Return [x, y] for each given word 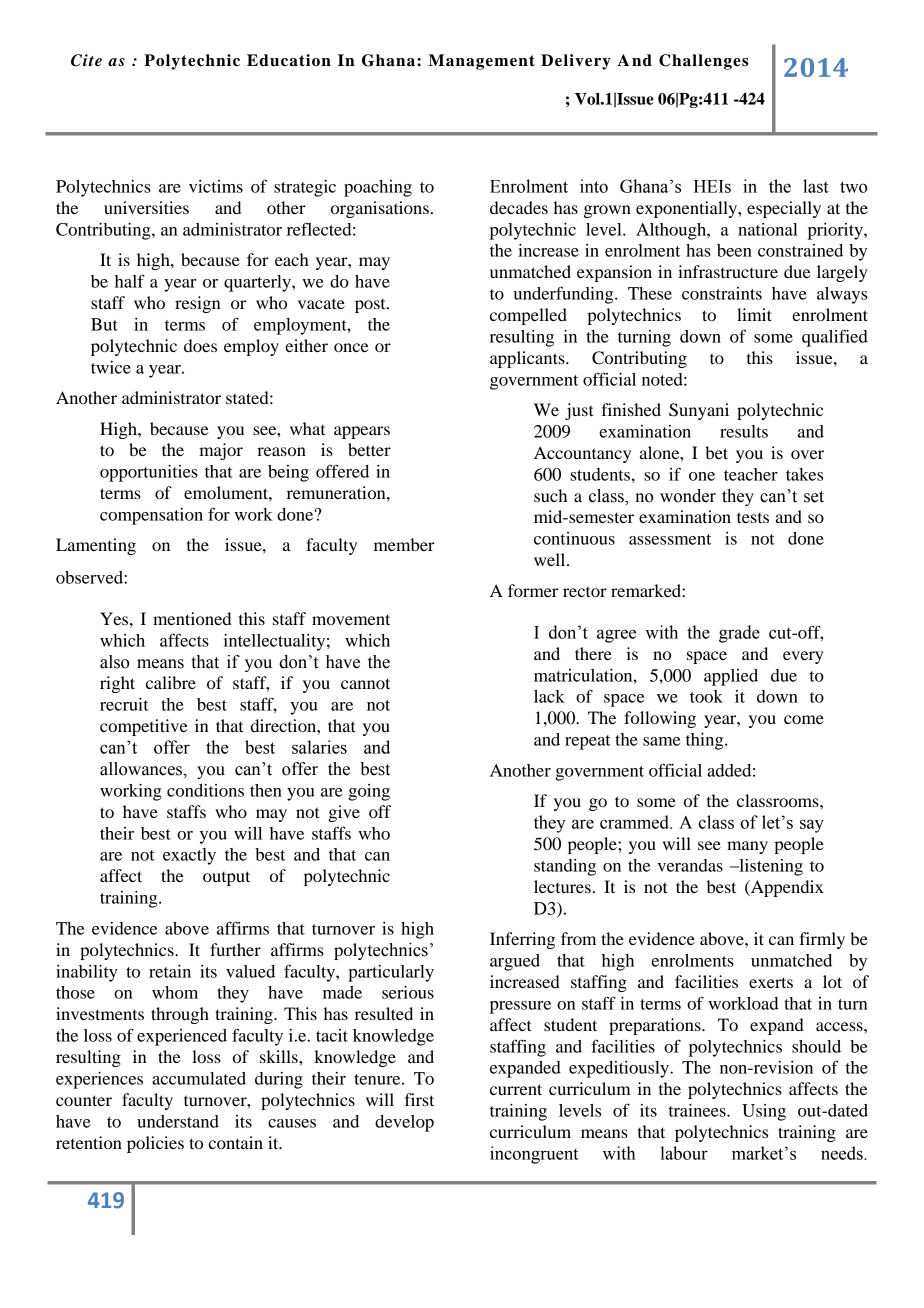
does [200, 345]
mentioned [192, 618]
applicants [528, 359]
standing [565, 867]
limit [754, 314]
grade [739, 634]
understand [178, 1121]
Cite [86, 60]
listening [770, 867]
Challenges [703, 62]
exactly [189, 856]
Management [482, 62]
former [533, 590]
